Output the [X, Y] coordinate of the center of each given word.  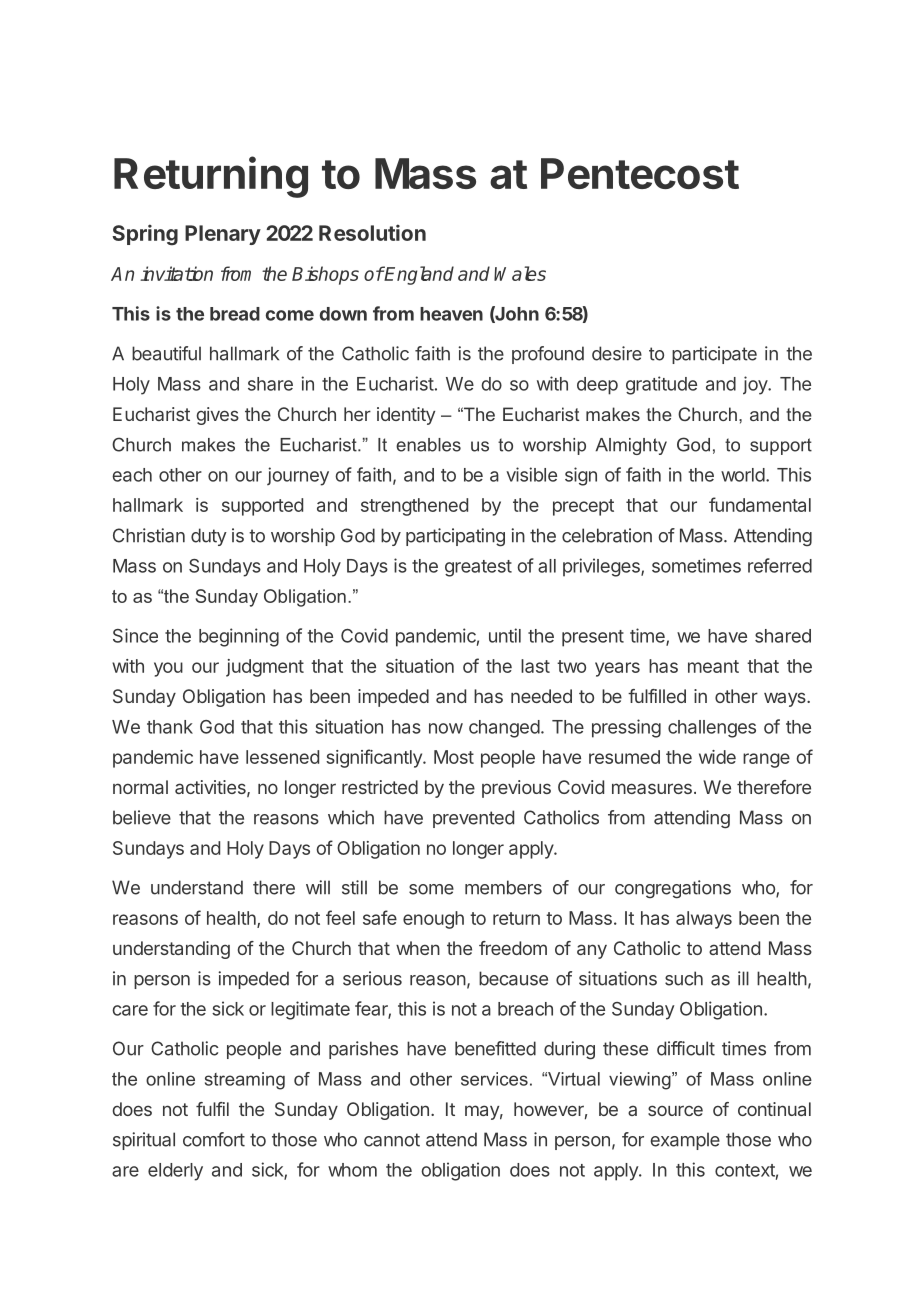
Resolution [372, 232]
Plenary [223, 235]
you [168, 669]
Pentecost [640, 173]
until [505, 635]
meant [713, 666]
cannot [392, 1140]
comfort [214, 1139]
